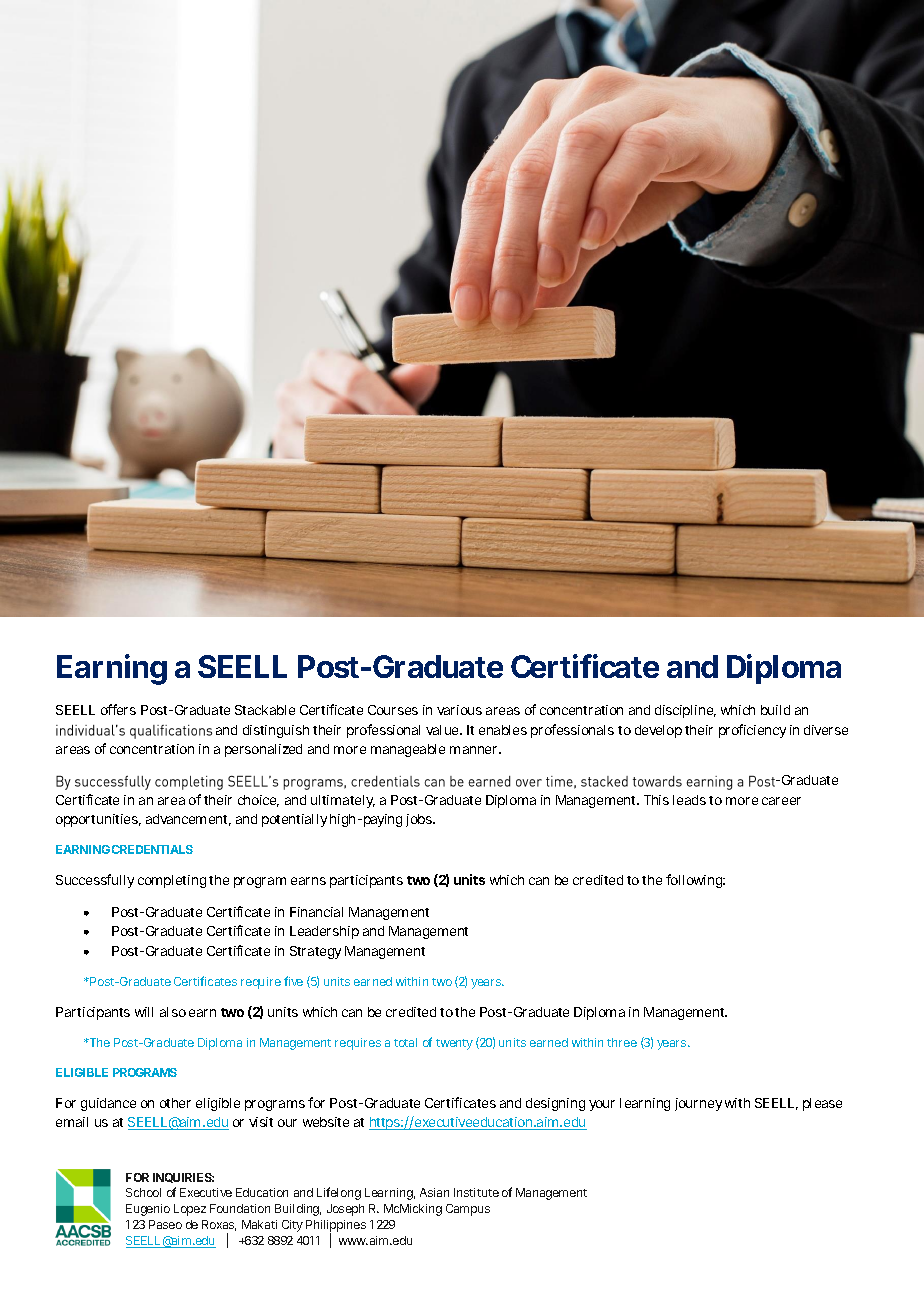  Describe the element at coordinates (752, 731) in the page. I see `proficiency` at that location.
